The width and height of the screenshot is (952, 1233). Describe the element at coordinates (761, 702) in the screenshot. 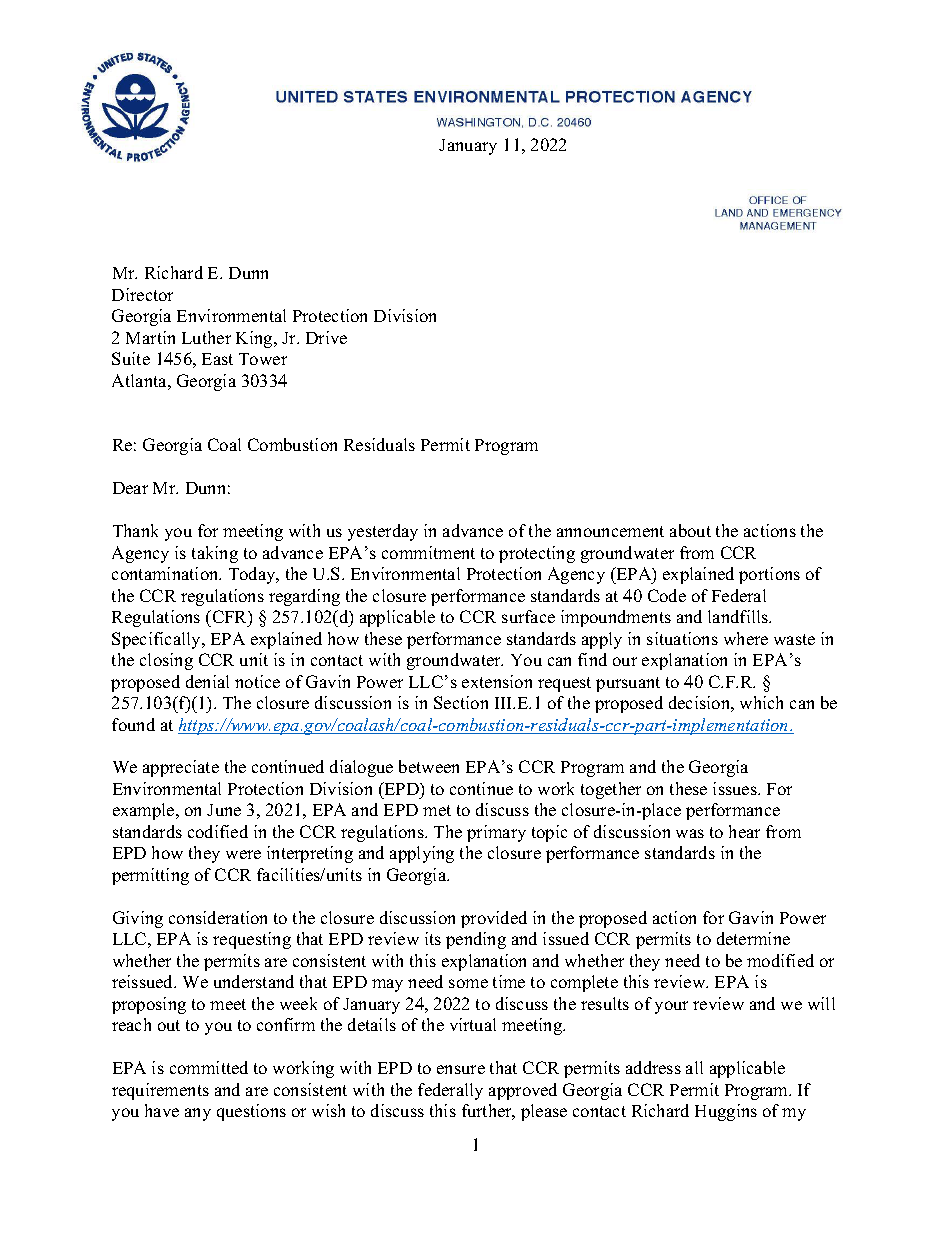

I see `which` at that location.
